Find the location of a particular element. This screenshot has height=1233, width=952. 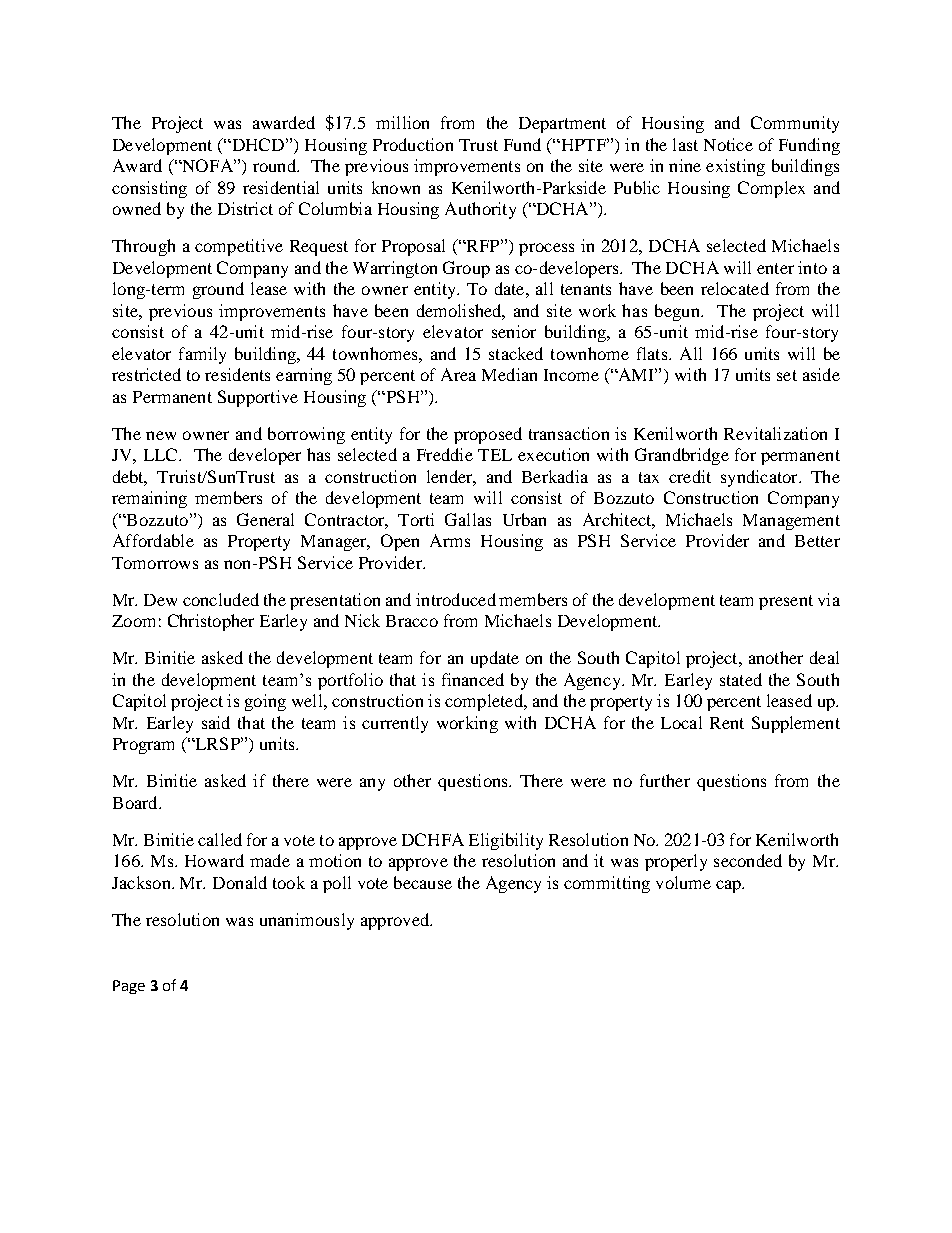

Production is located at coordinates (413, 144).
